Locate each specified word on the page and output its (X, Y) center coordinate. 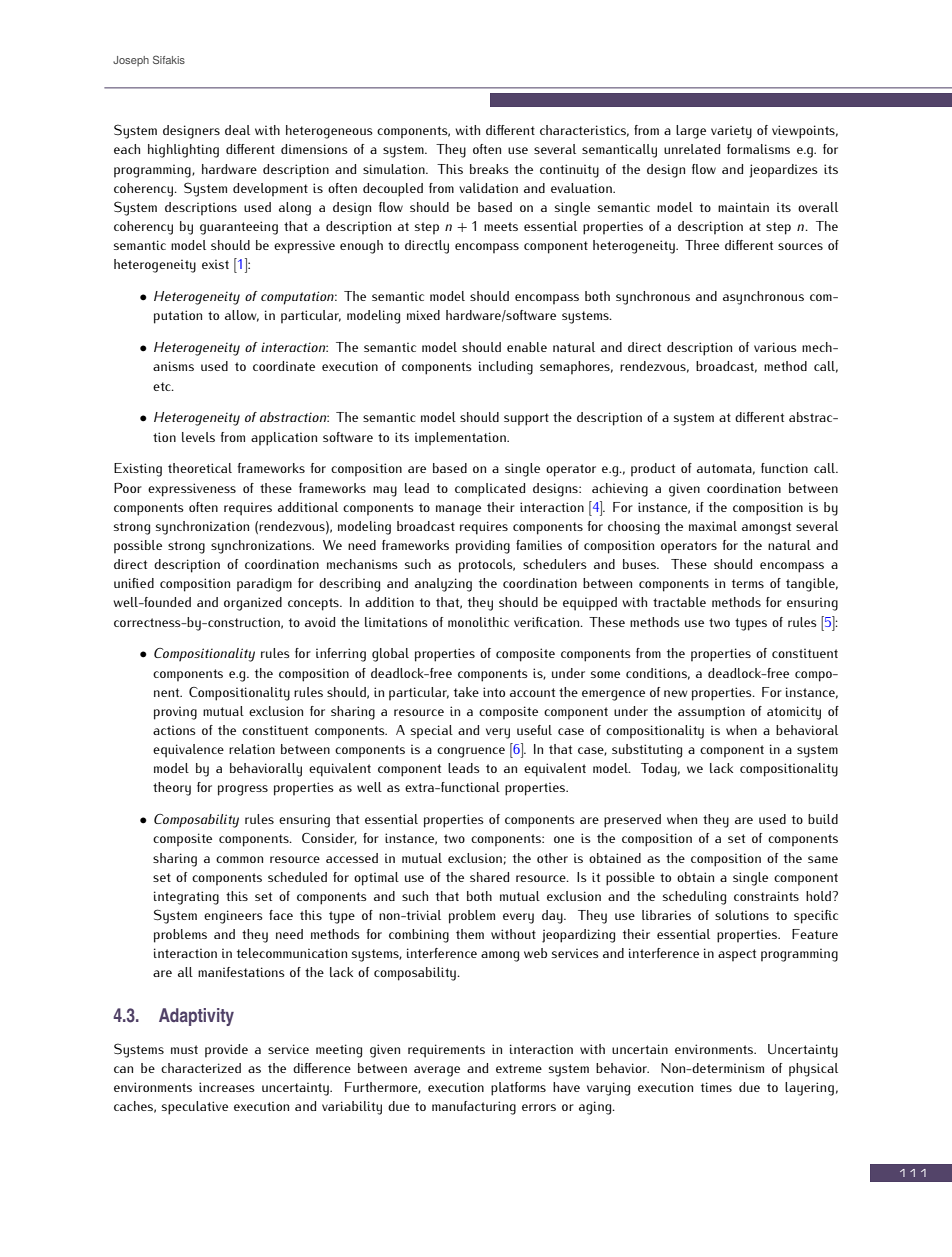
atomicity (794, 713)
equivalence (188, 751)
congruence (471, 752)
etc (163, 386)
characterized (201, 1068)
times (716, 1087)
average (437, 1071)
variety (731, 132)
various (775, 347)
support (526, 419)
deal (237, 130)
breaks (489, 169)
